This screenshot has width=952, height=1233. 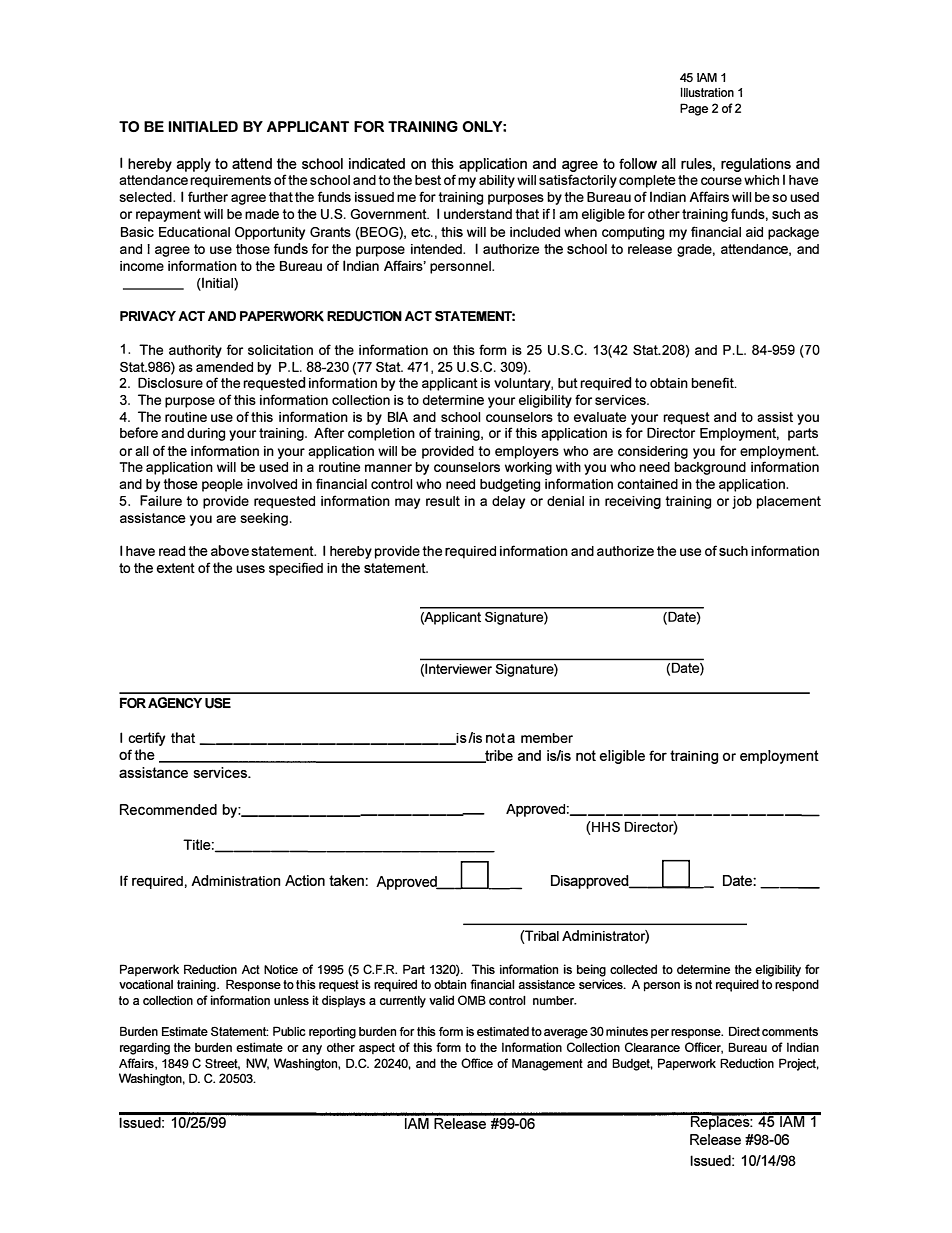 What do you see at coordinates (605, 828) in the screenshot?
I see `HHS` at bounding box center [605, 828].
